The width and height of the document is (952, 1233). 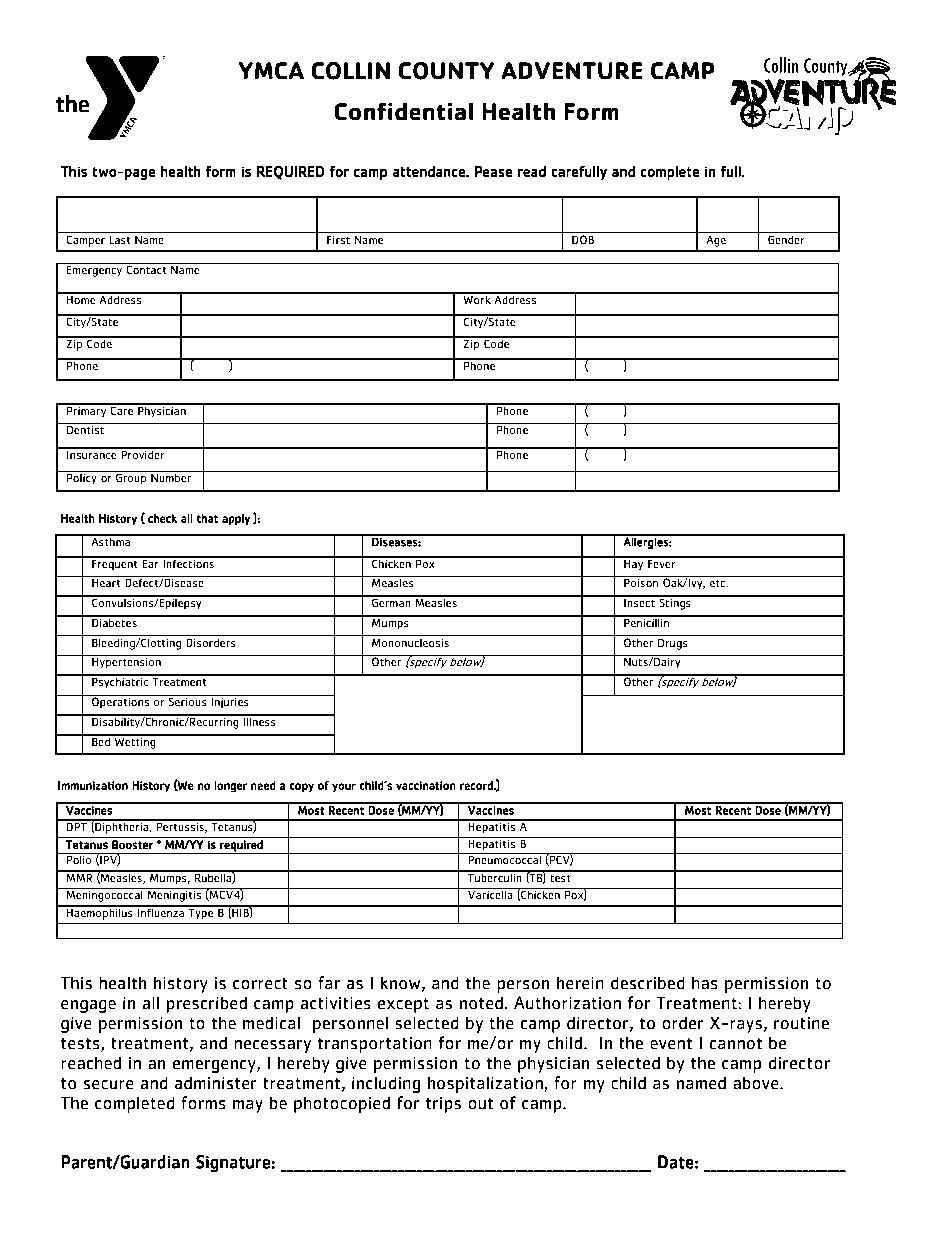 I want to click on Fever, so click(x=662, y=562).
